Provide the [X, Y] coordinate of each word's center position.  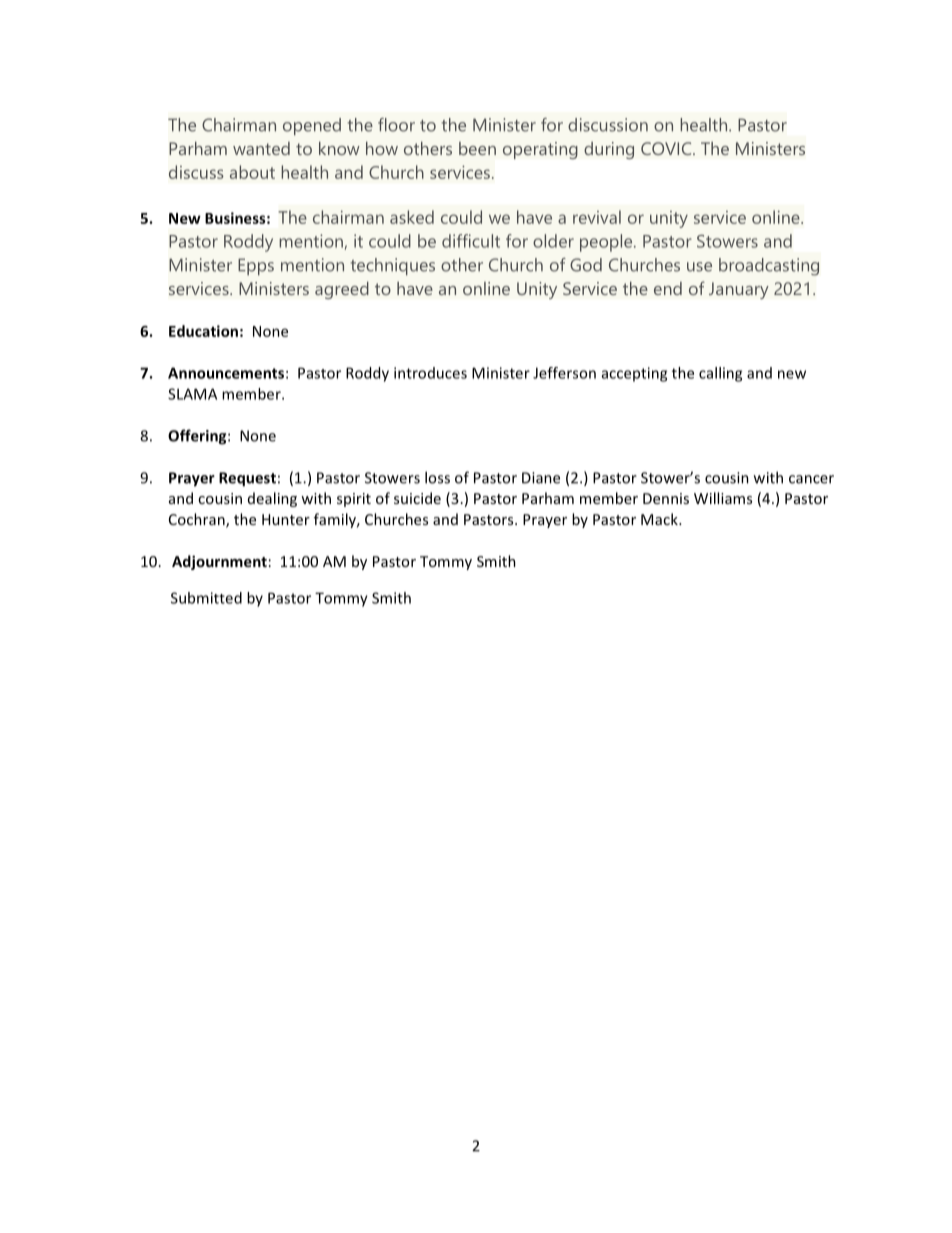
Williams [723, 498]
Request [247, 479]
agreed [342, 290]
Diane [541, 478]
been [477, 148]
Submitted [206, 598]
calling [720, 374]
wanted [261, 148]
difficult [471, 241]
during [609, 150]
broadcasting [769, 267]
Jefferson [564, 373]
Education [203, 331]
